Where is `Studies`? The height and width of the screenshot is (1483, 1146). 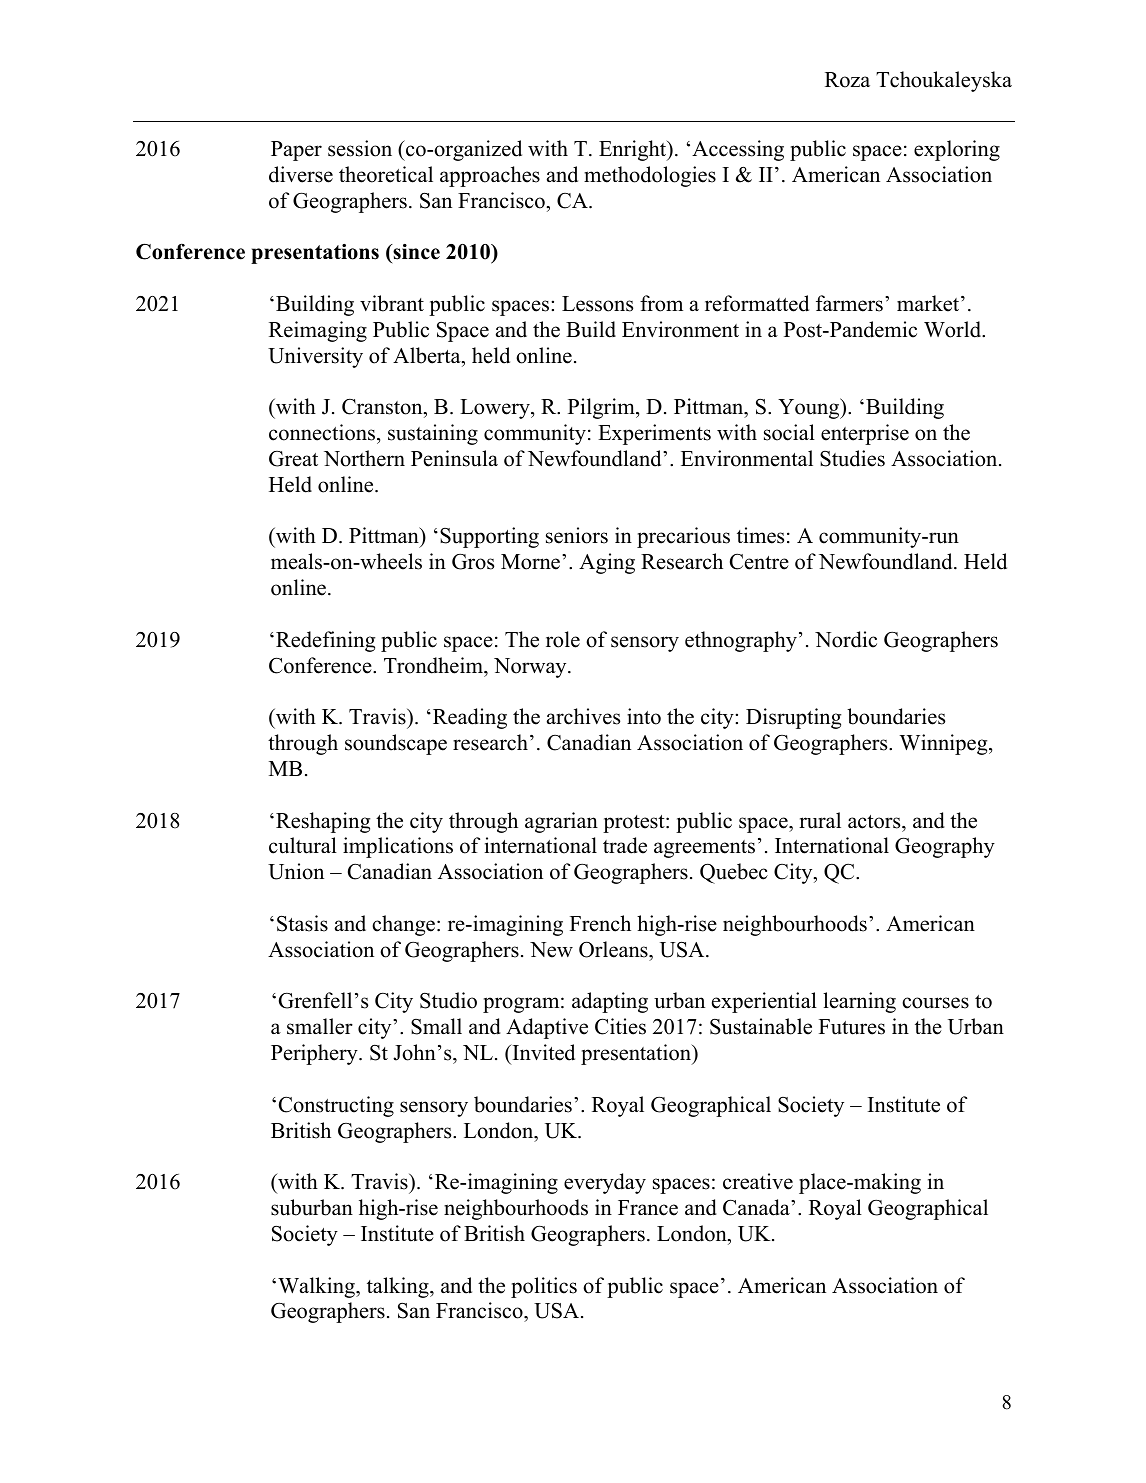 Studies is located at coordinates (852, 458).
